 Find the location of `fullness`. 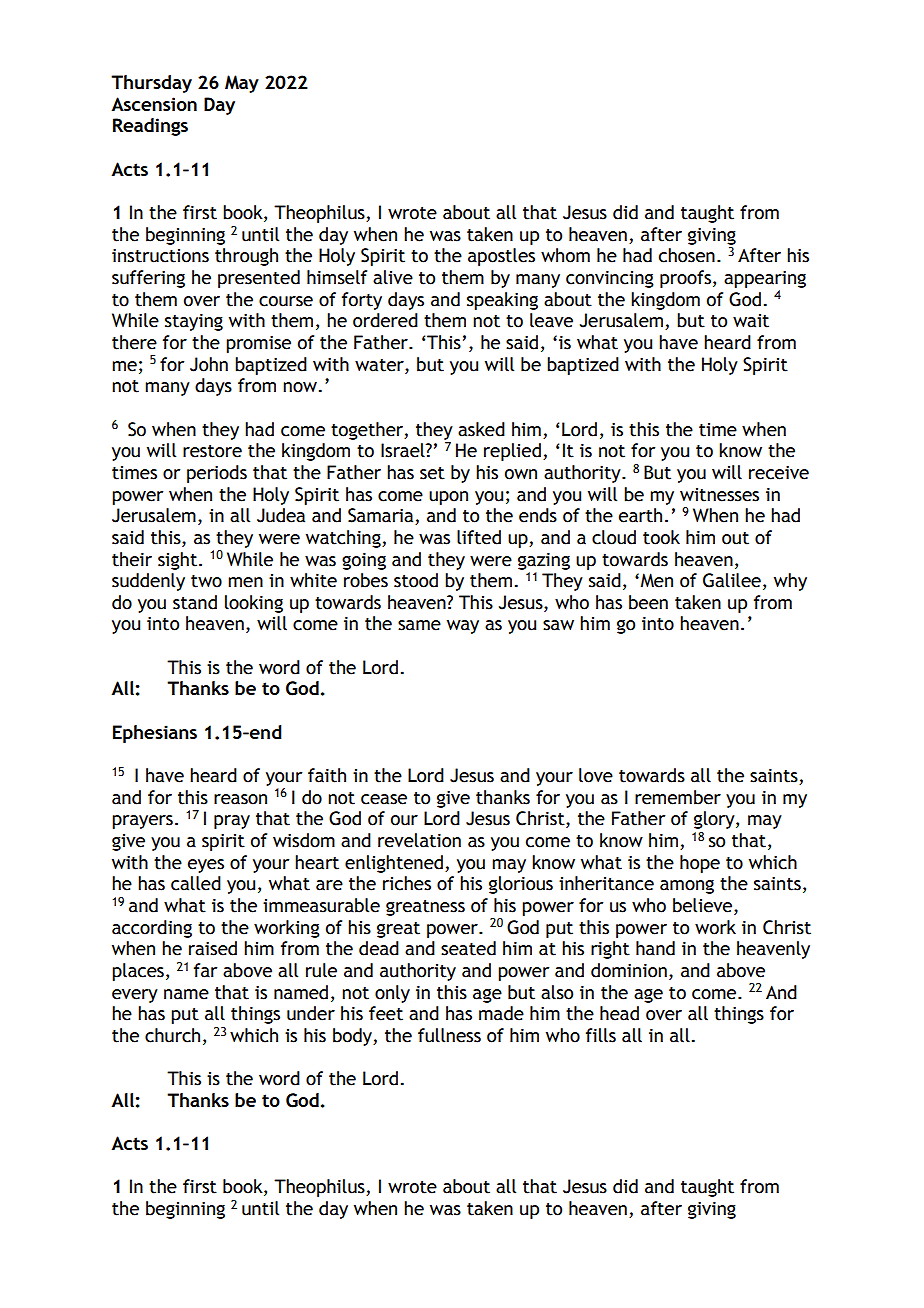

fullness is located at coordinates (449, 1035).
